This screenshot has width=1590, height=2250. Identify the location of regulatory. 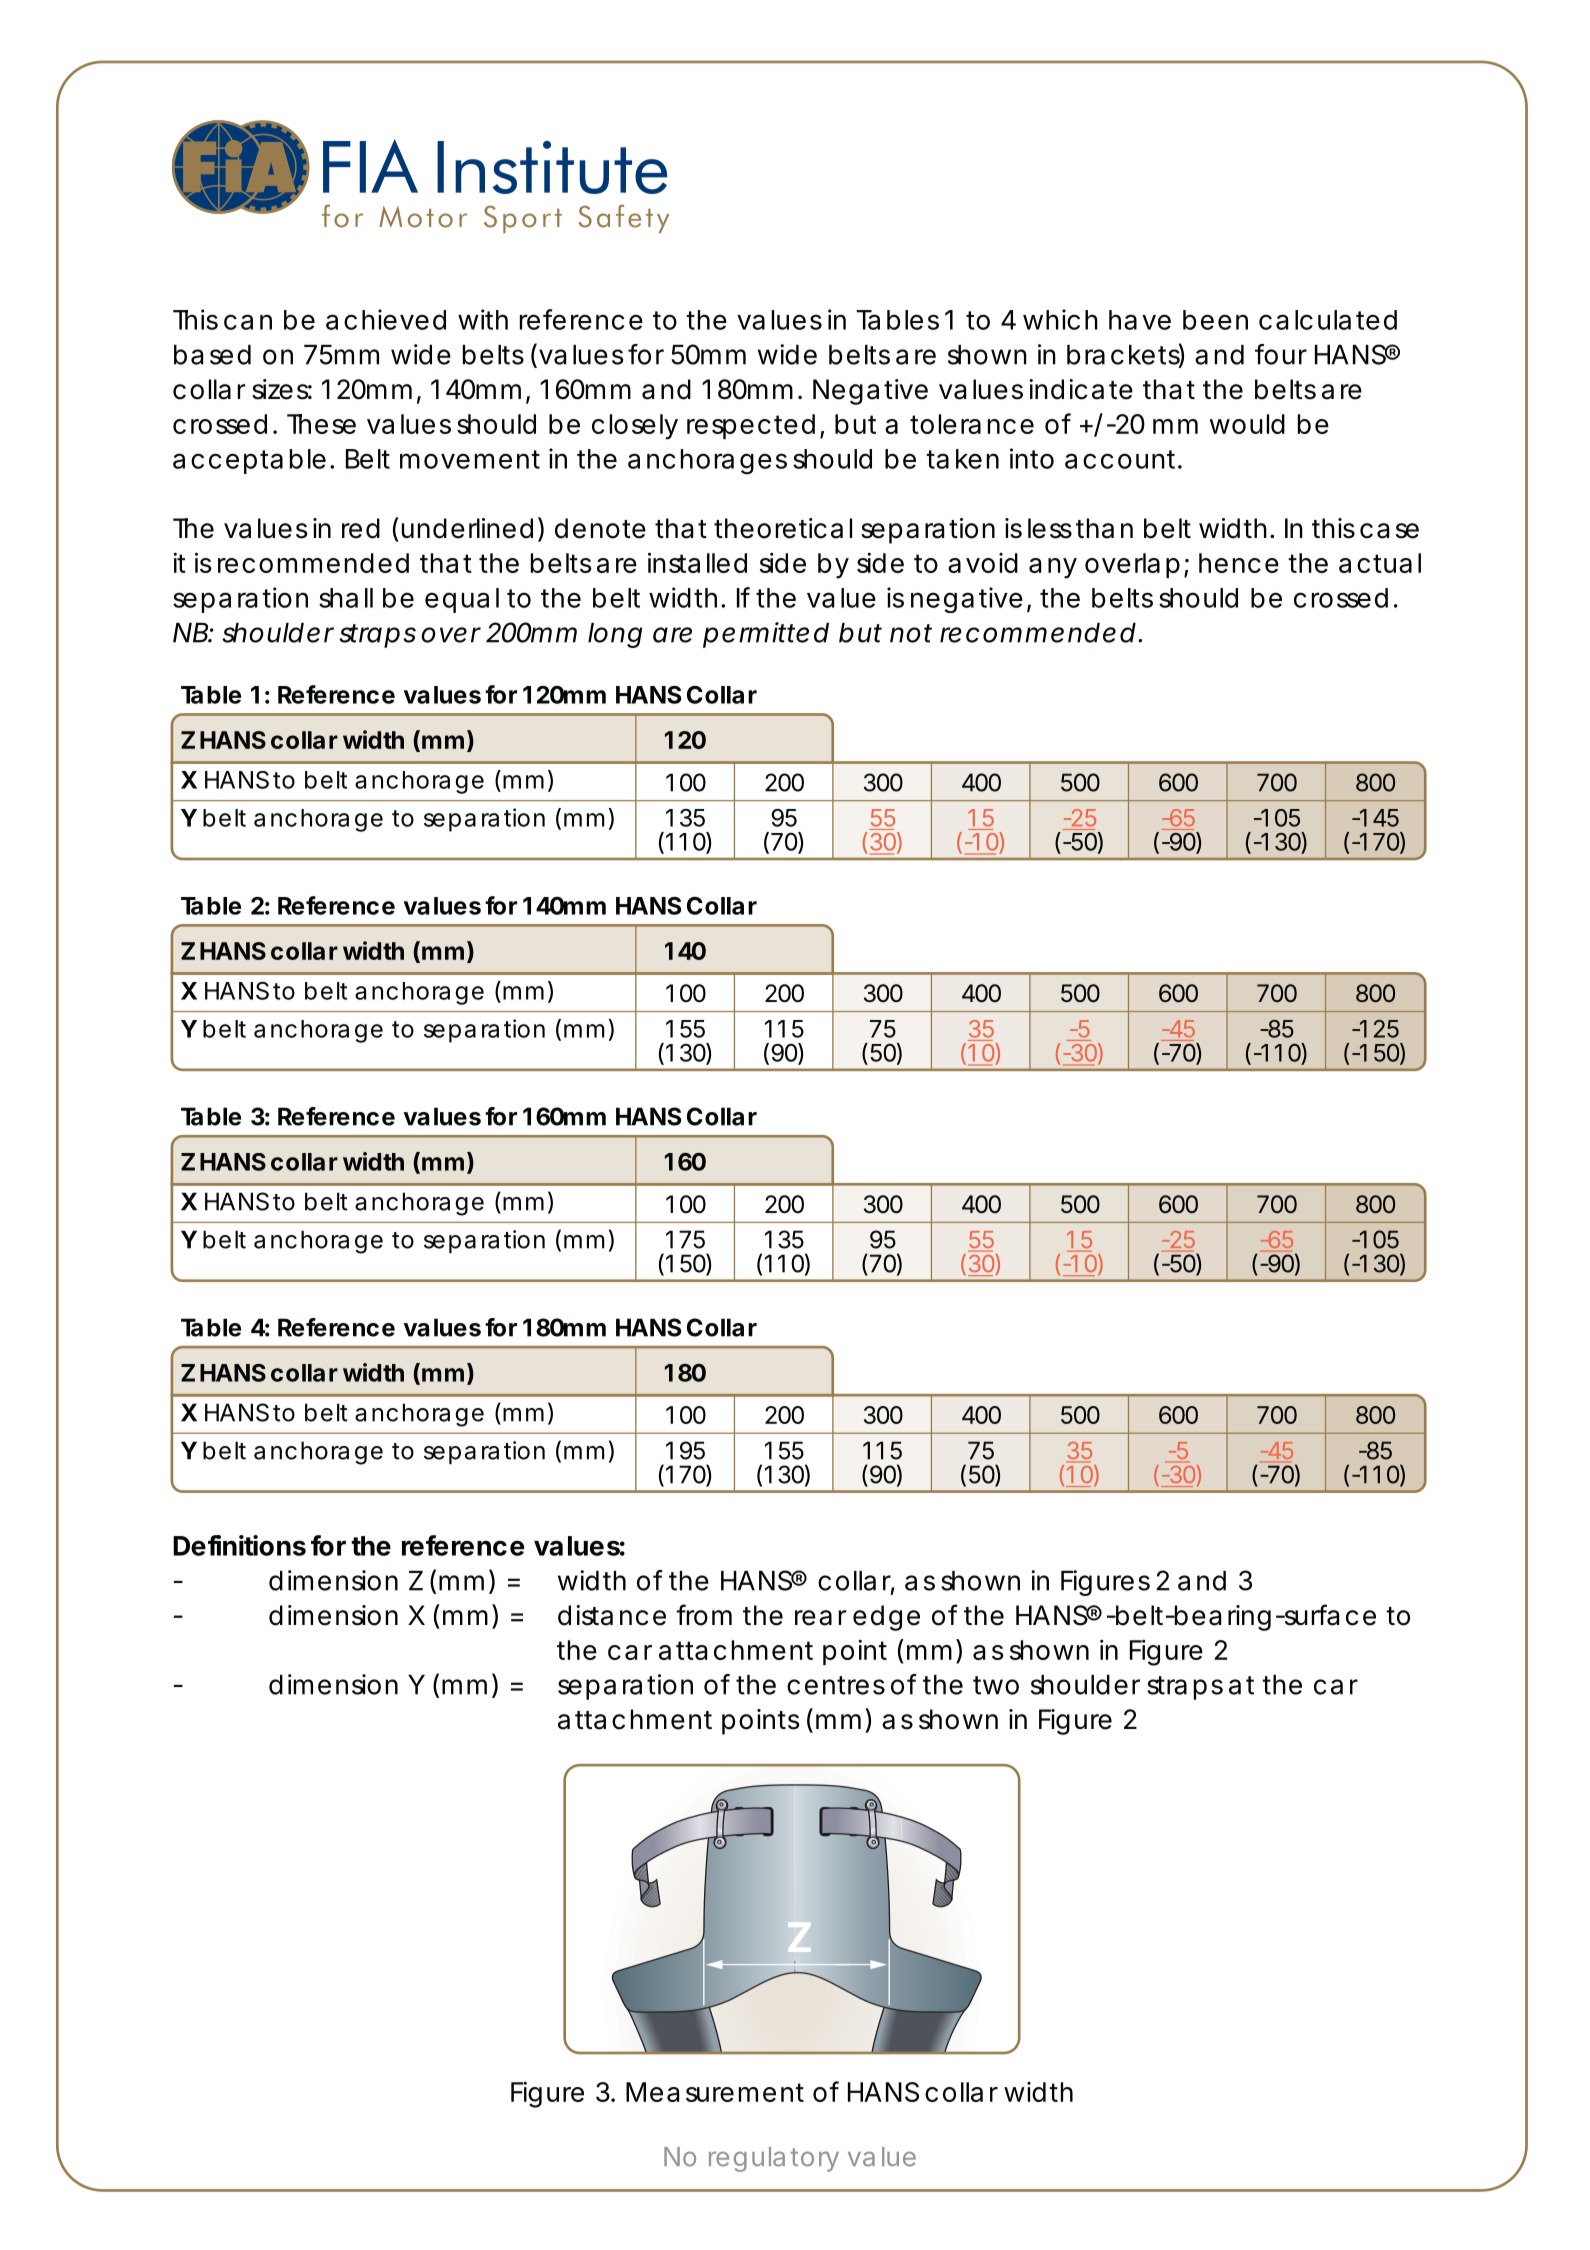
(774, 2159).
